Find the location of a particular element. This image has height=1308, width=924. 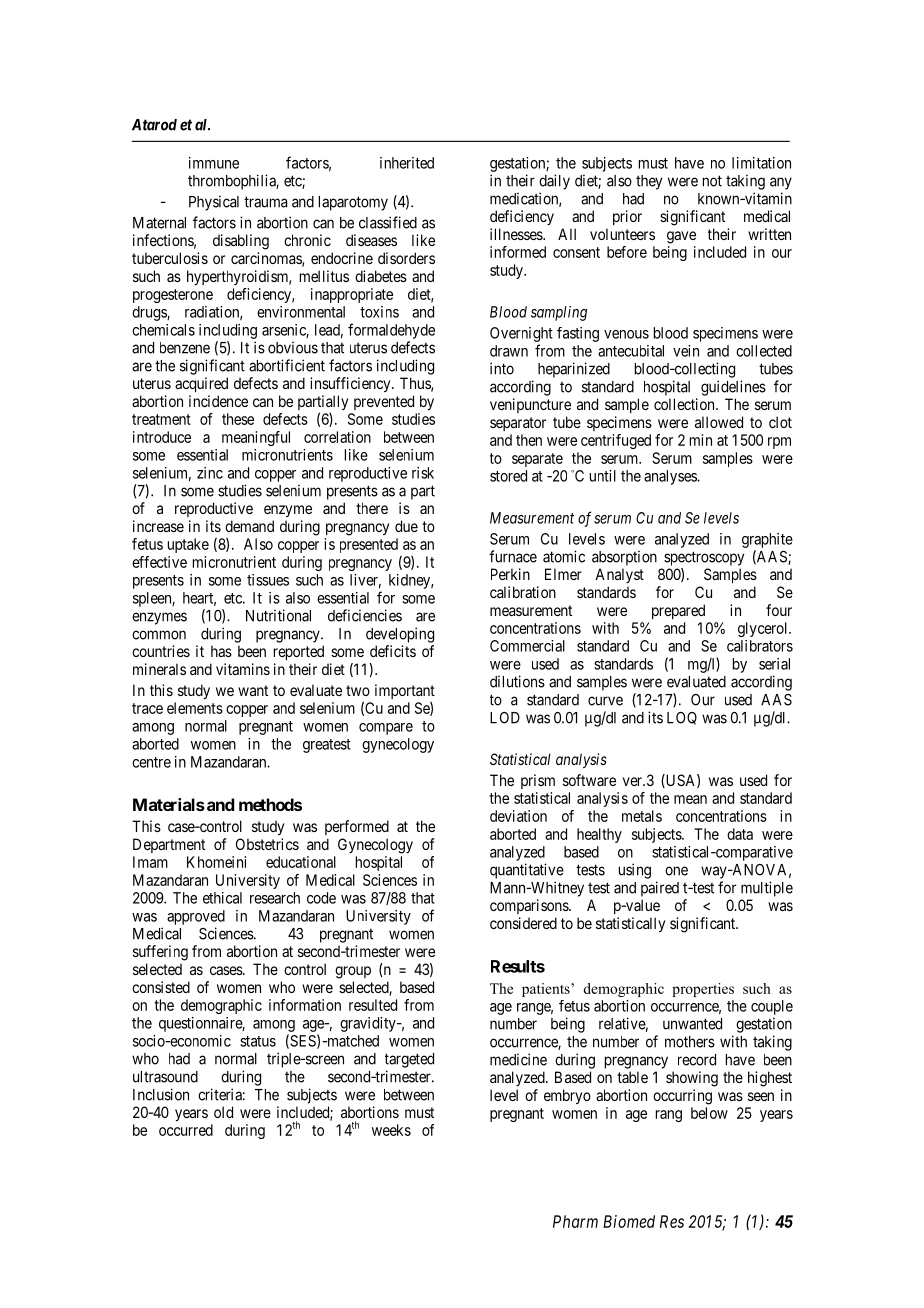

inherited is located at coordinates (407, 163).
